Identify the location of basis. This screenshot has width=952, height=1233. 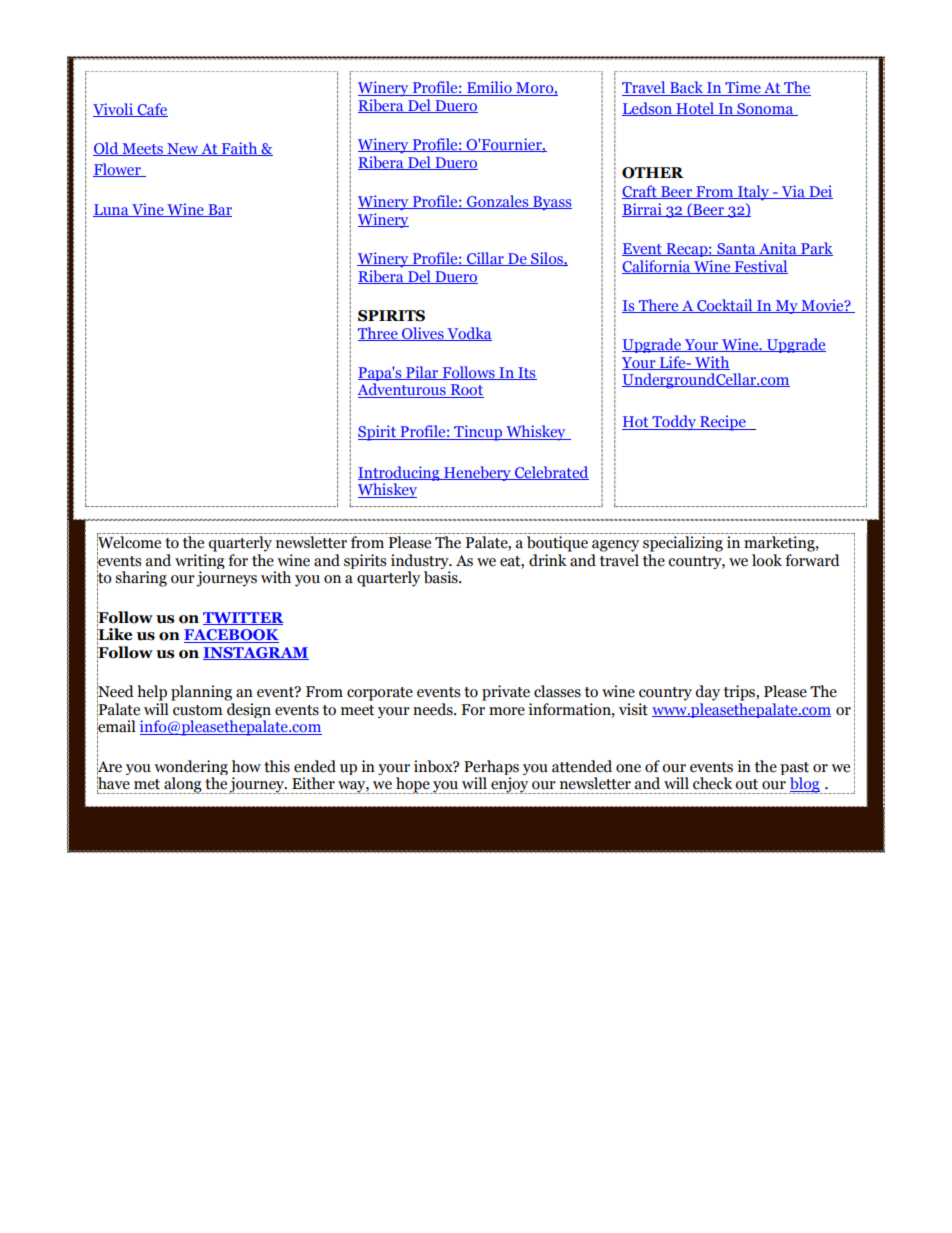
(442, 577).
